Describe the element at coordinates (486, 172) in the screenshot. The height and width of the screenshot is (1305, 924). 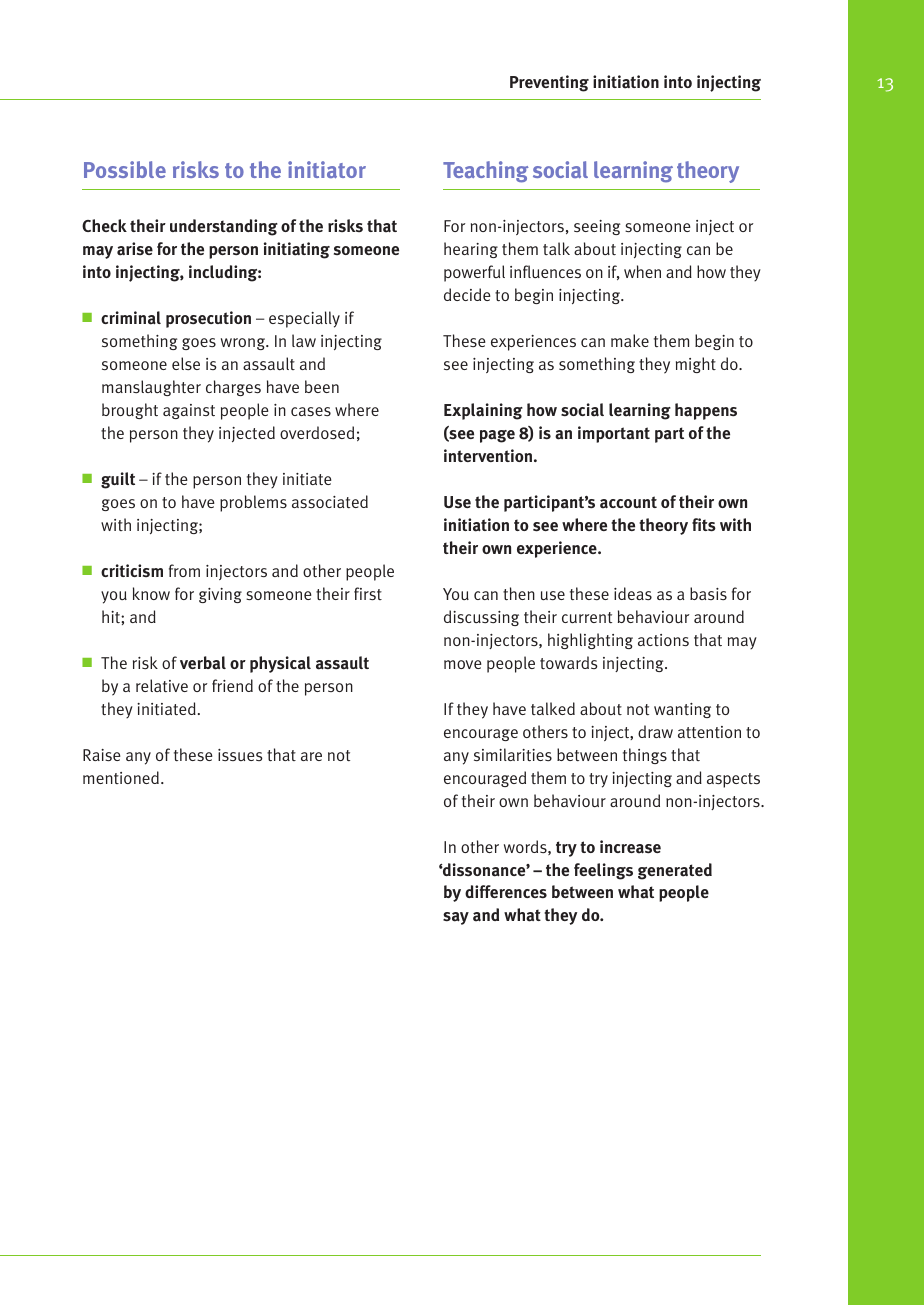
I see `Teaching` at that location.
